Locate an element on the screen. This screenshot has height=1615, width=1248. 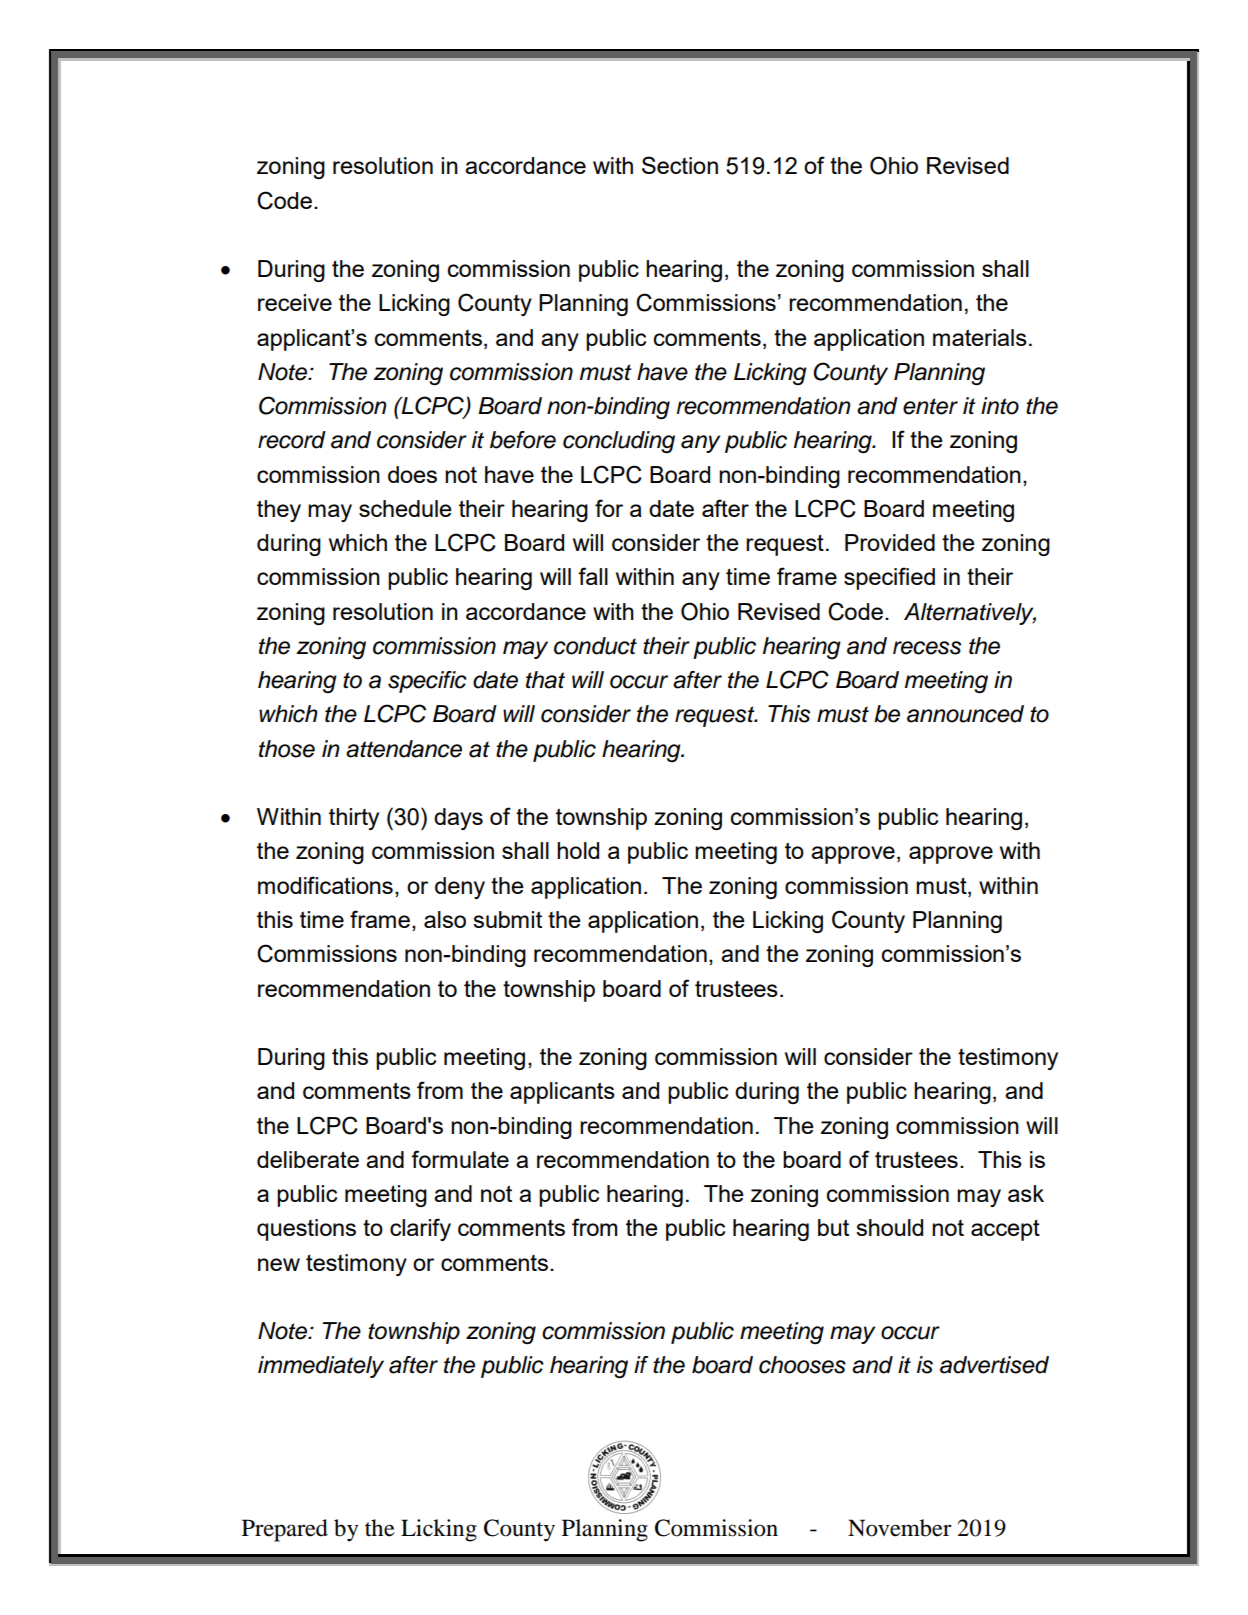
Provided is located at coordinates (890, 542).
